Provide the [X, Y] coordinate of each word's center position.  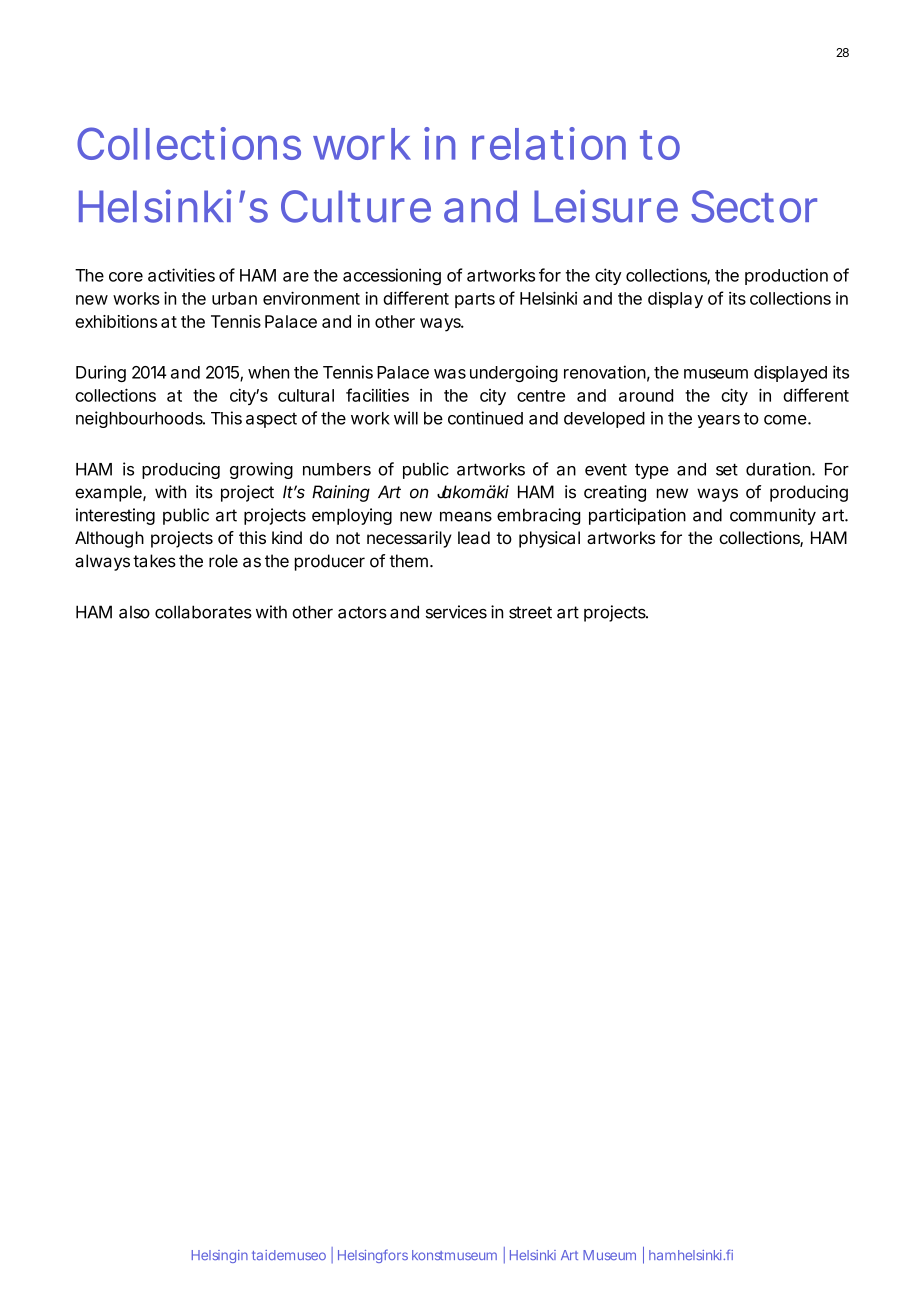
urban [234, 298]
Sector [754, 206]
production [786, 276]
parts [475, 300]
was [450, 374]
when [268, 372]
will [406, 418]
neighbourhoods [140, 419]
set [727, 469]
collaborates [203, 612]
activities [181, 275]
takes [154, 561]
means [466, 516]
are [296, 277]
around [646, 395]
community [773, 516]
